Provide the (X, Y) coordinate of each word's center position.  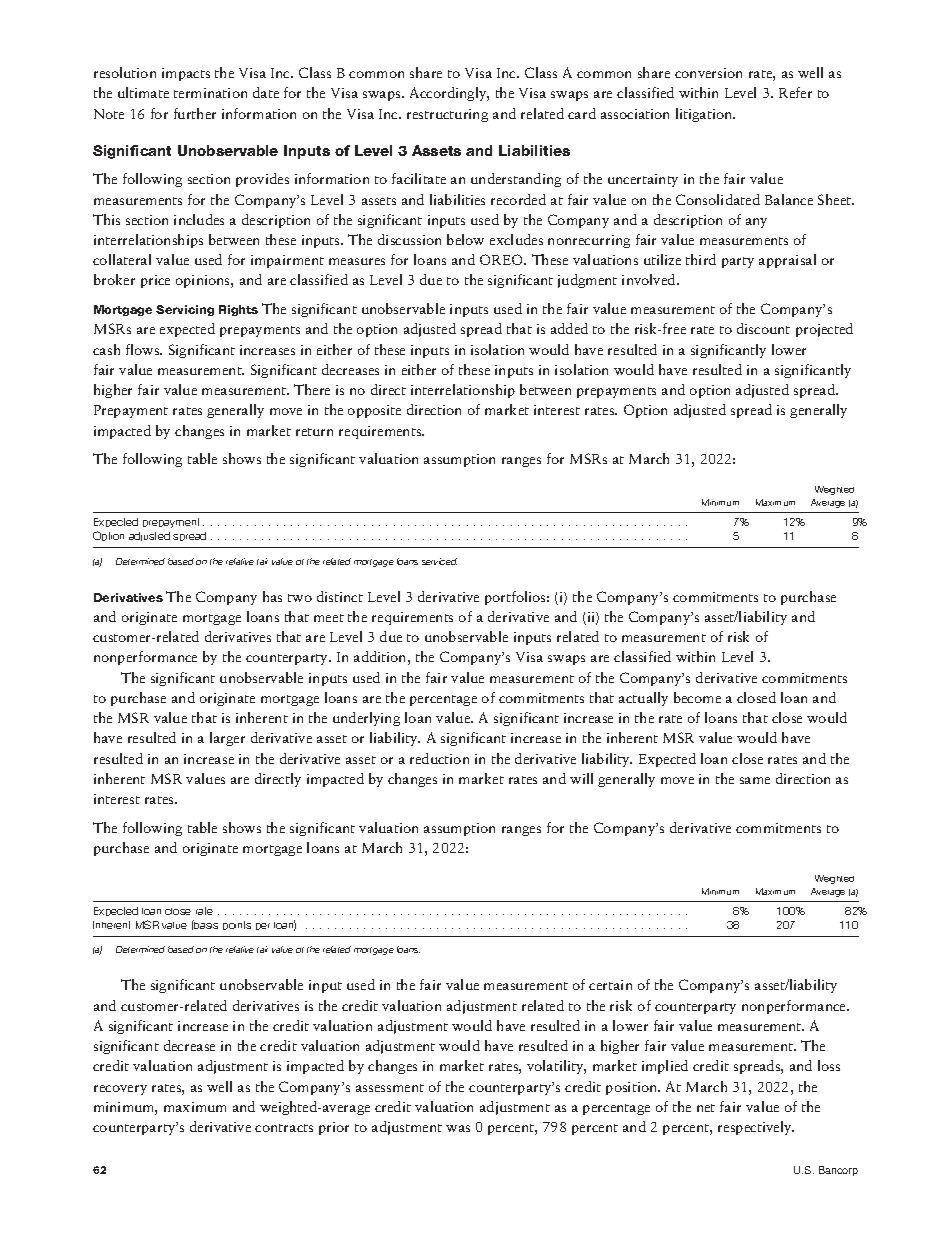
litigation (705, 115)
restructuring (447, 115)
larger (227, 739)
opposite (374, 411)
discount (763, 328)
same (755, 780)
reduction (439, 758)
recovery (120, 1090)
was (458, 1128)
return (314, 432)
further (195, 113)
